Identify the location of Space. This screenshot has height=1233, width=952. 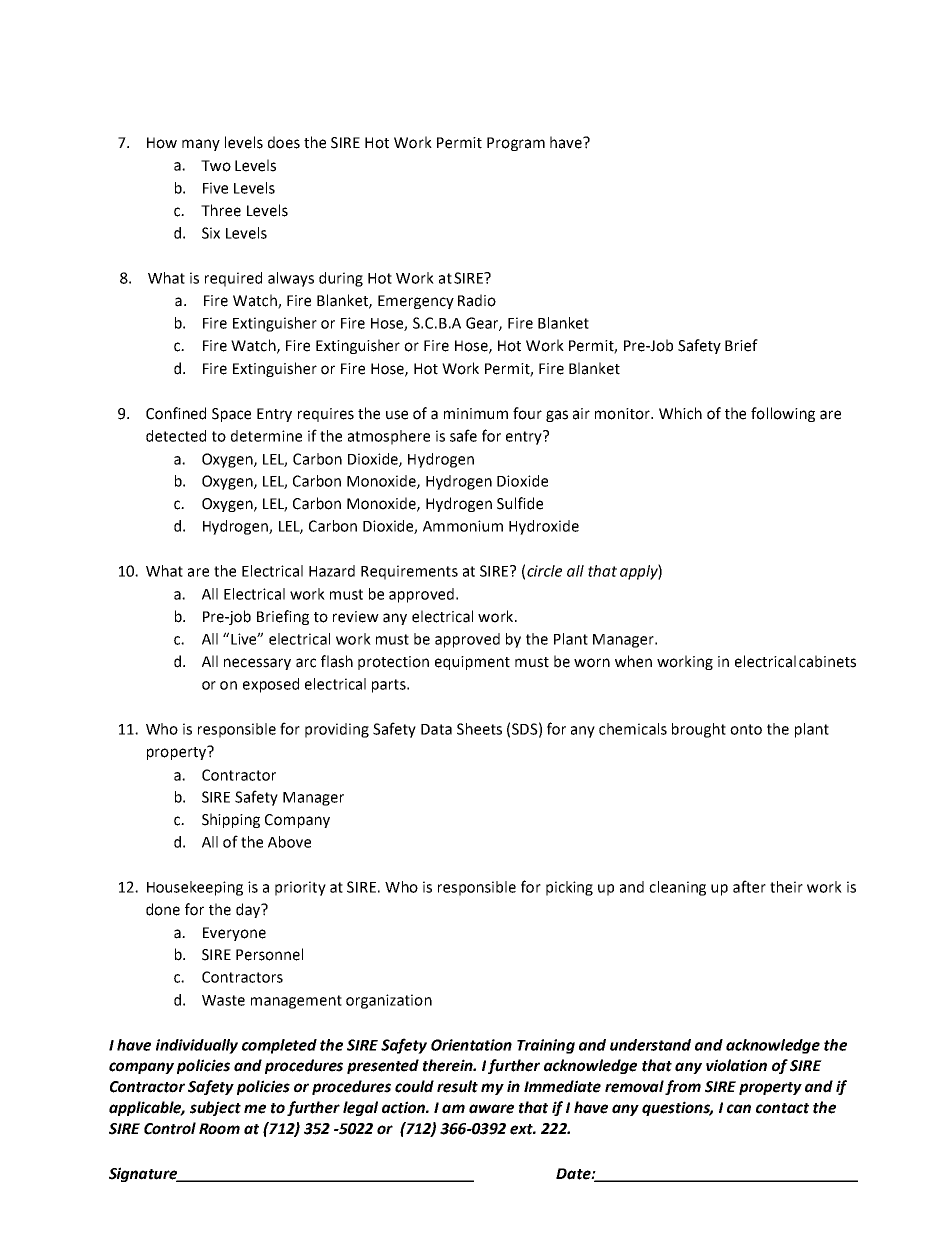
(231, 415).
